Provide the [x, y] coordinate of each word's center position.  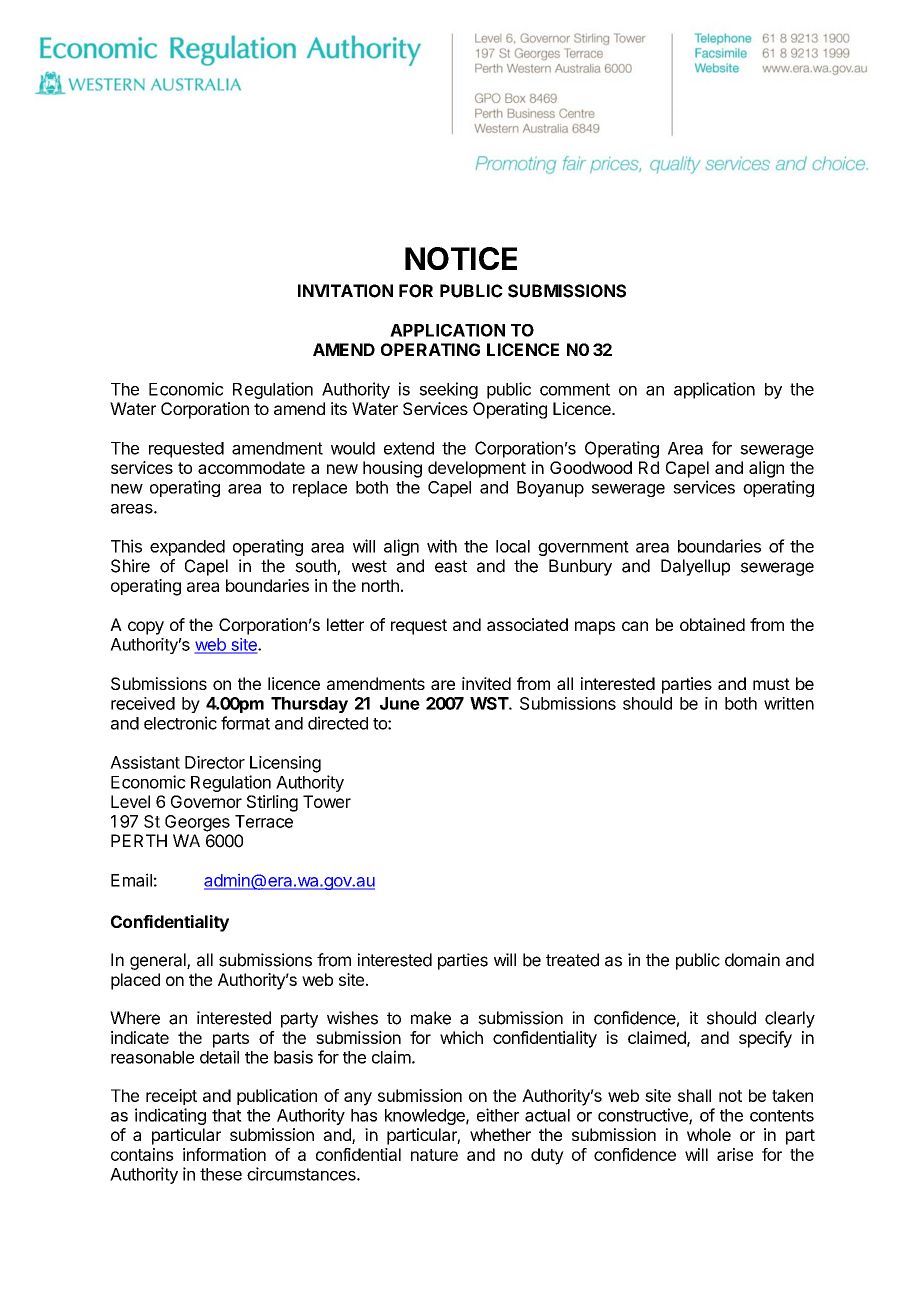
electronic [180, 723]
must [771, 684]
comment [575, 389]
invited [486, 683]
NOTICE [461, 258]
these [221, 1174]
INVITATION [345, 291]
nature [434, 1155]
